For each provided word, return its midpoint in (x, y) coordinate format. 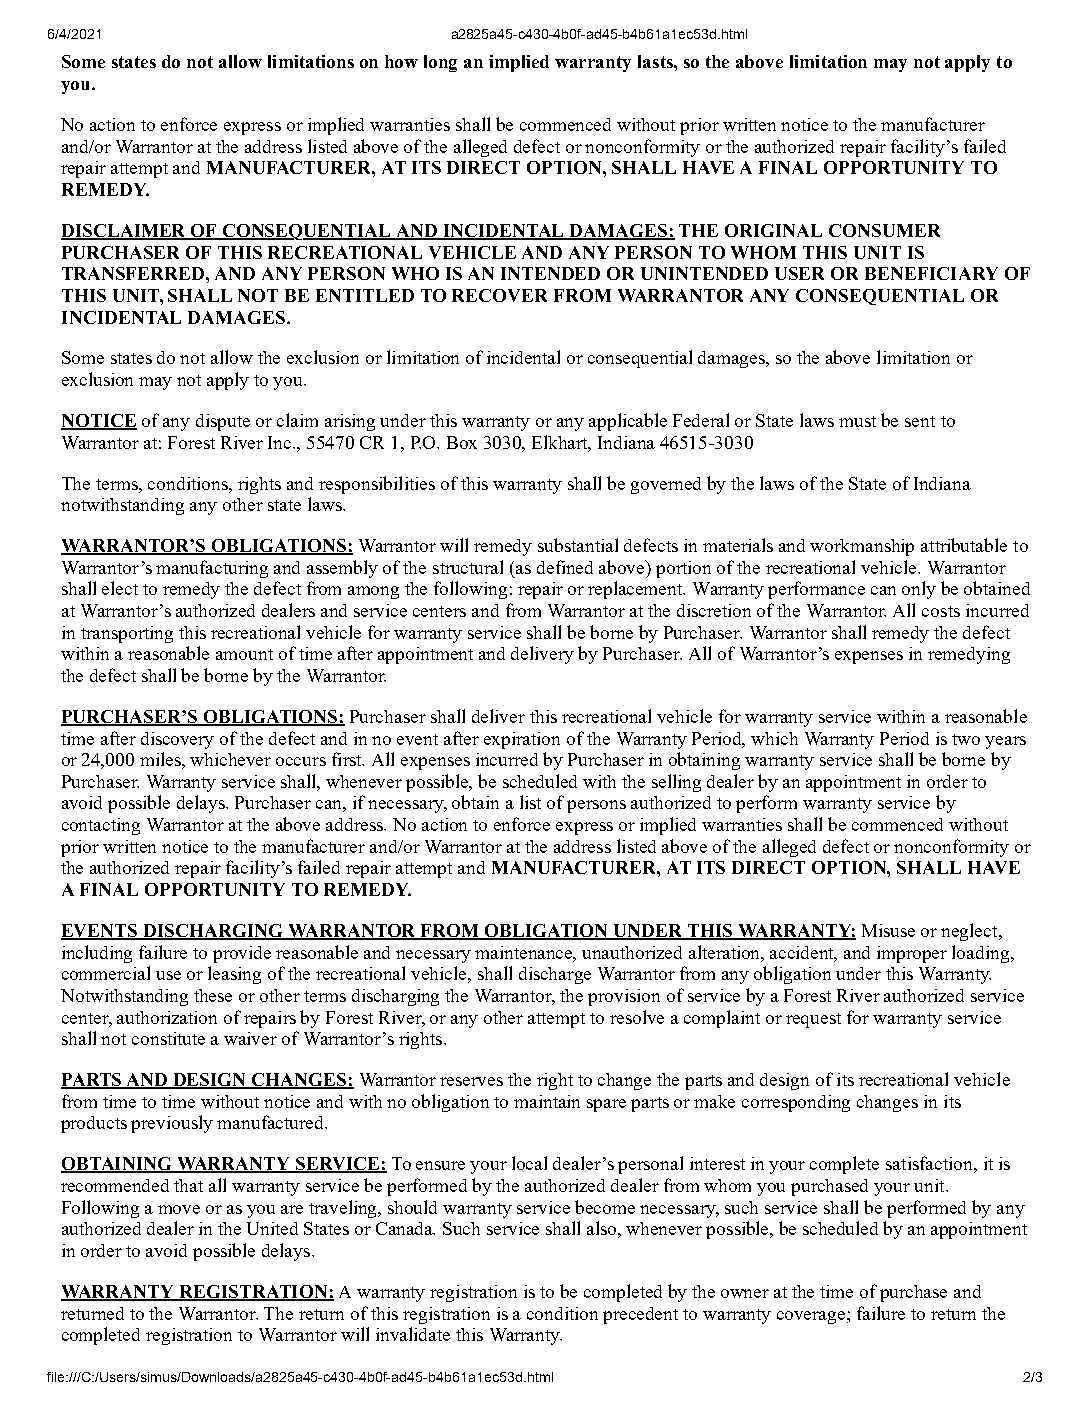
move (179, 1209)
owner (745, 1293)
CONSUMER (884, 230)
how (401, 61)
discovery (177, 740)
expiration (522, 740)
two (966, 739)
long (440, 63)
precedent (640, 1315)
